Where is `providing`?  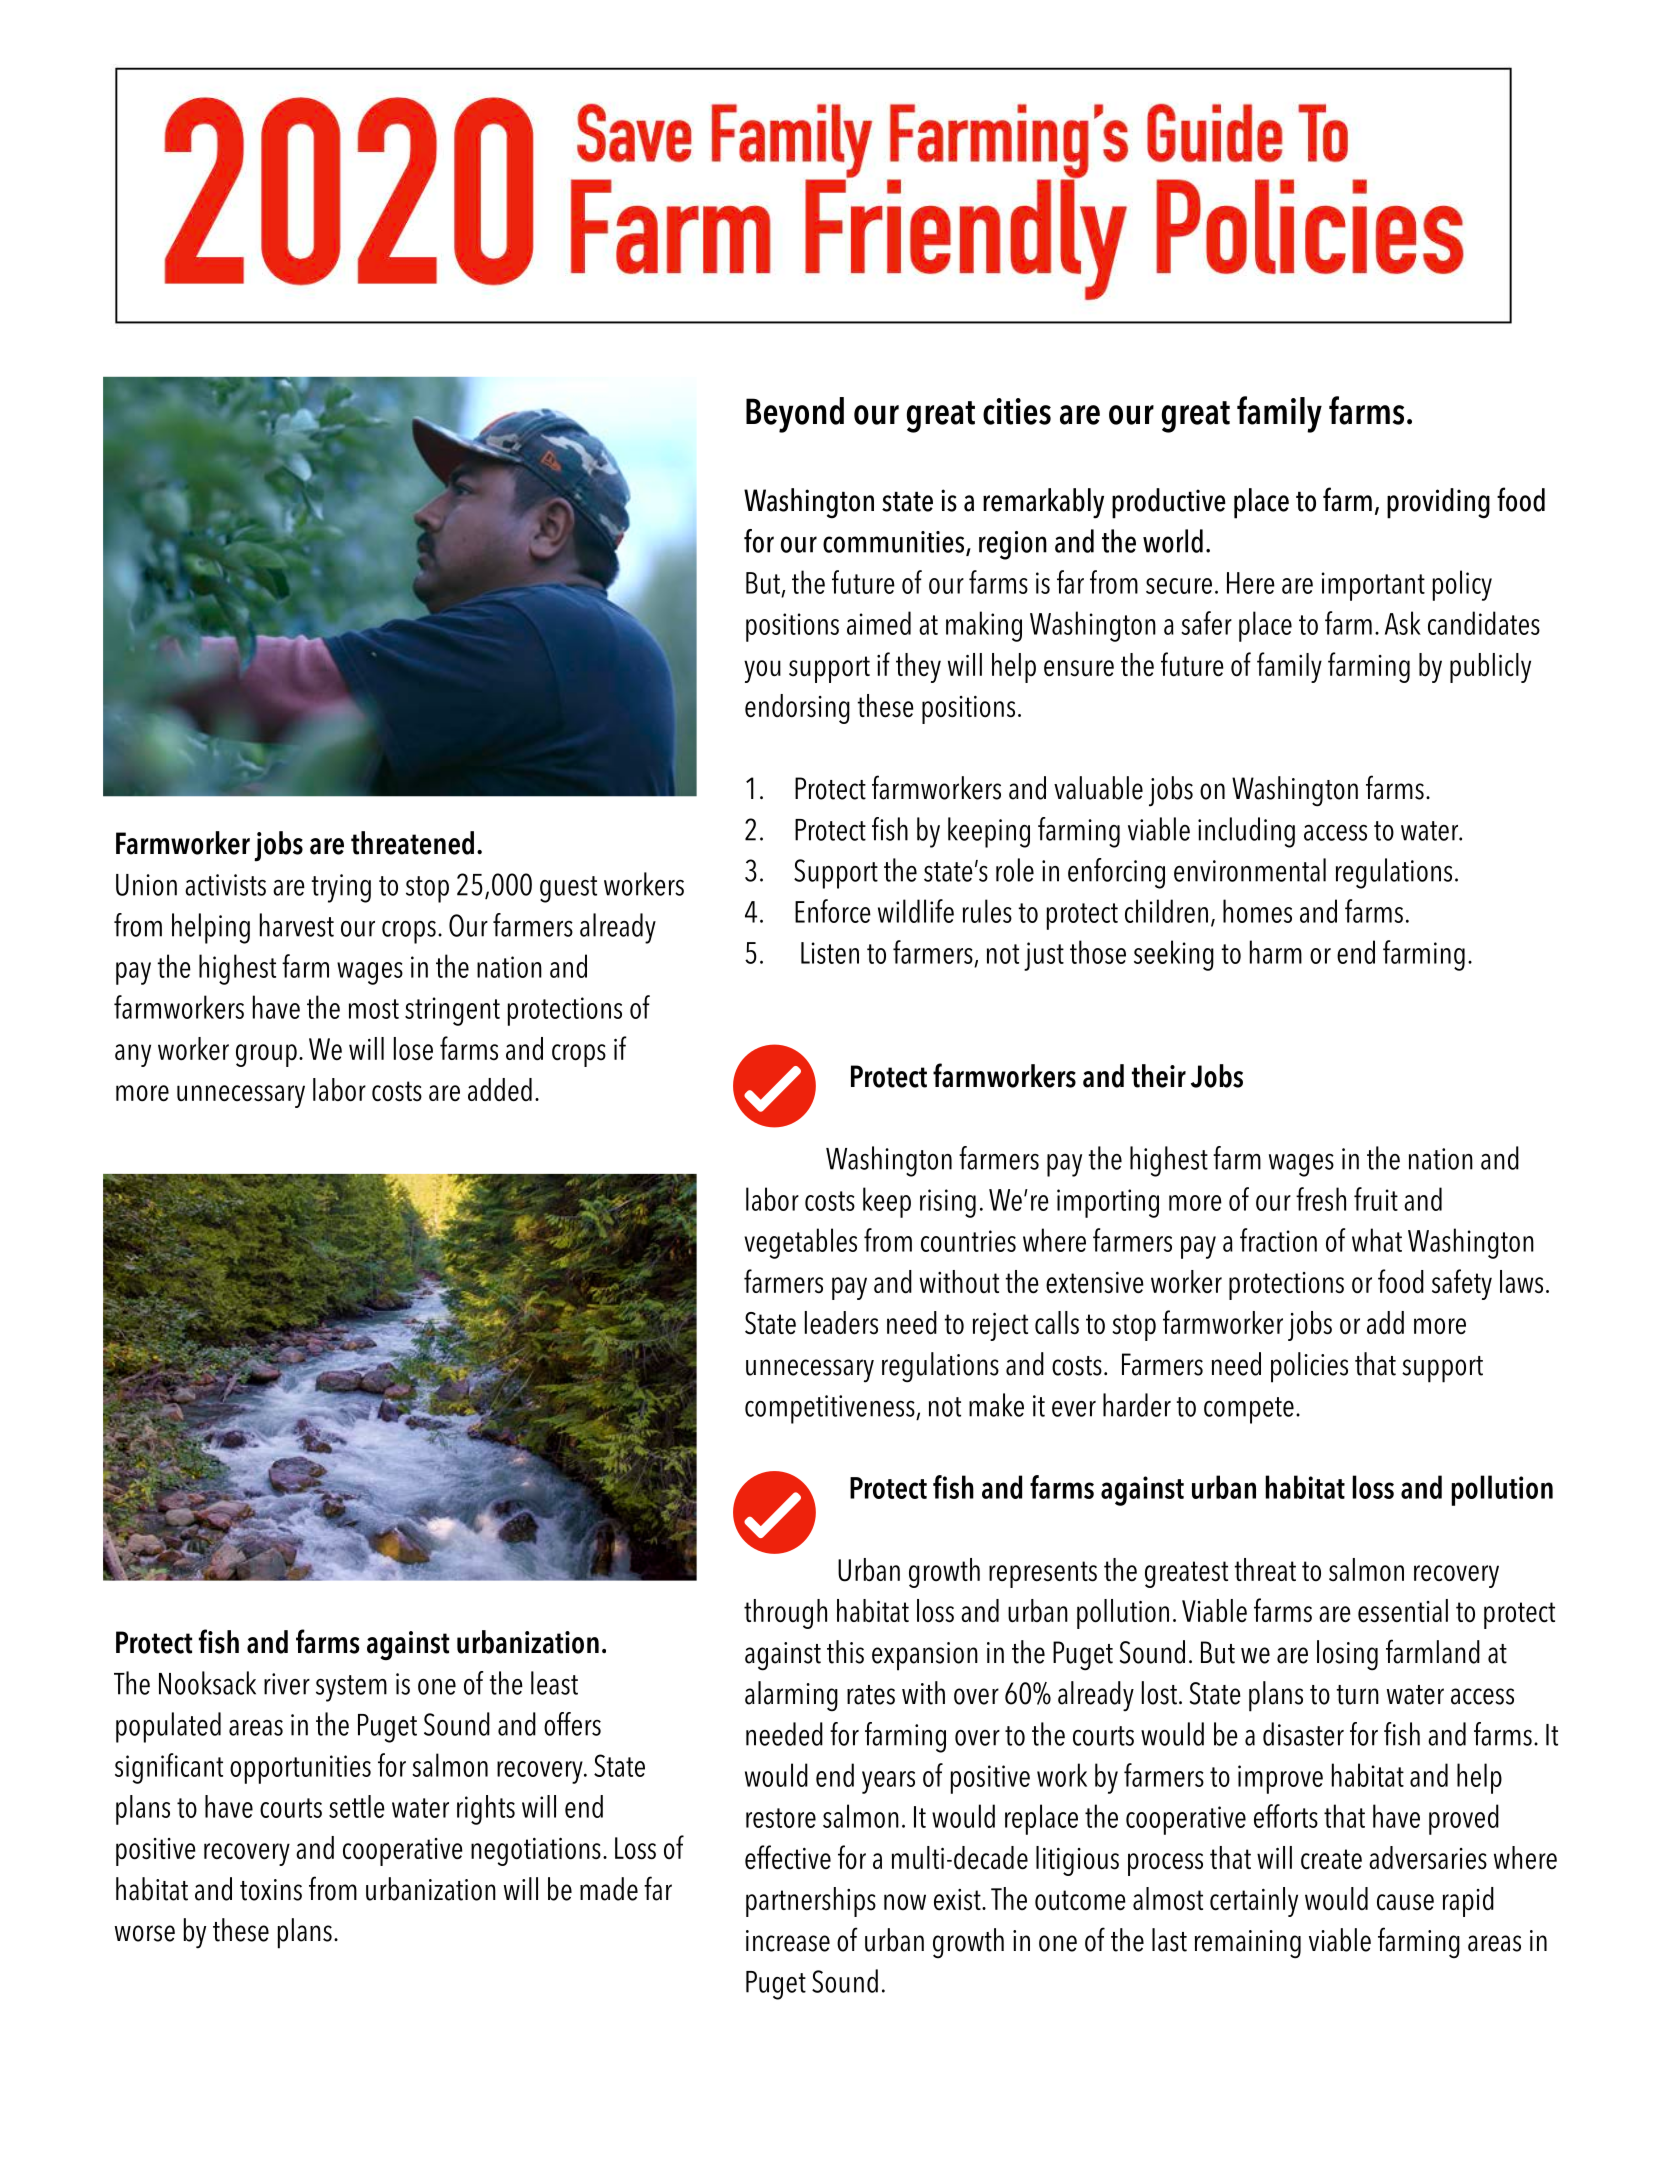 providing is located at coordinates (1438, 503).
